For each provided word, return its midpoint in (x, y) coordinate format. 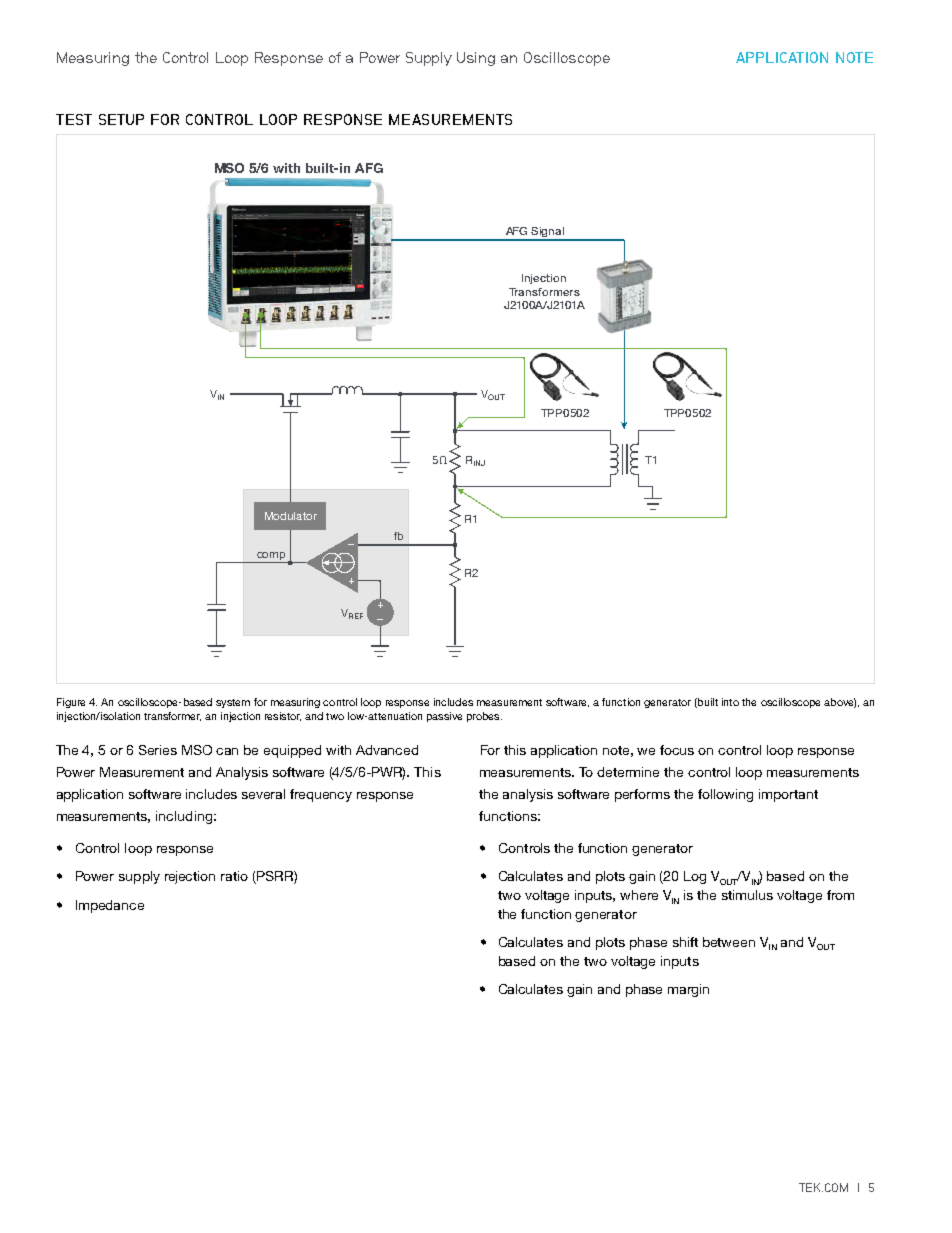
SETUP (121, 119)
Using (476, 59)
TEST (74, 119)
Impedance (110, 906)
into (730, 702)
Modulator (291, 516)
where (639, 895)
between (729, 942)
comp (271, 556)
